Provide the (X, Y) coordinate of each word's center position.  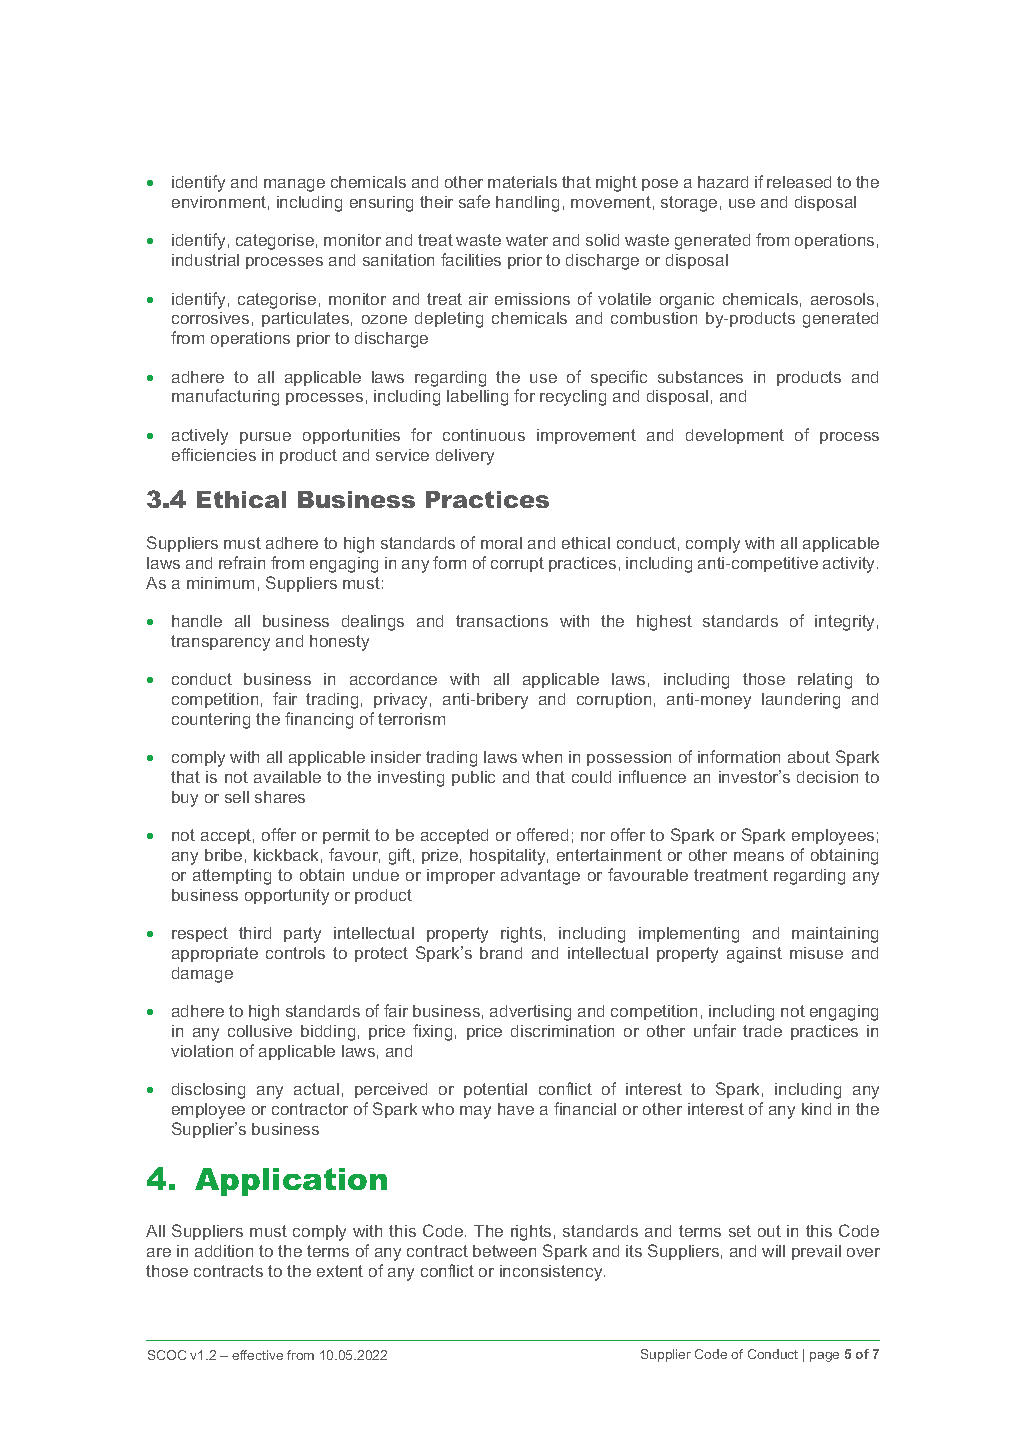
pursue (265, 438)
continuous (484, 435)
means (759, 856)
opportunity (287, 897)
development (735, 436)
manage (294, 185)
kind (816, 1109)
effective (257, 1355)
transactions (502, 621)
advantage (540, 877)
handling (527, 204)
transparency (220, 643)
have (516, 1109)
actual (316, 1089)
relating (825, 681)
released (799, 182)
